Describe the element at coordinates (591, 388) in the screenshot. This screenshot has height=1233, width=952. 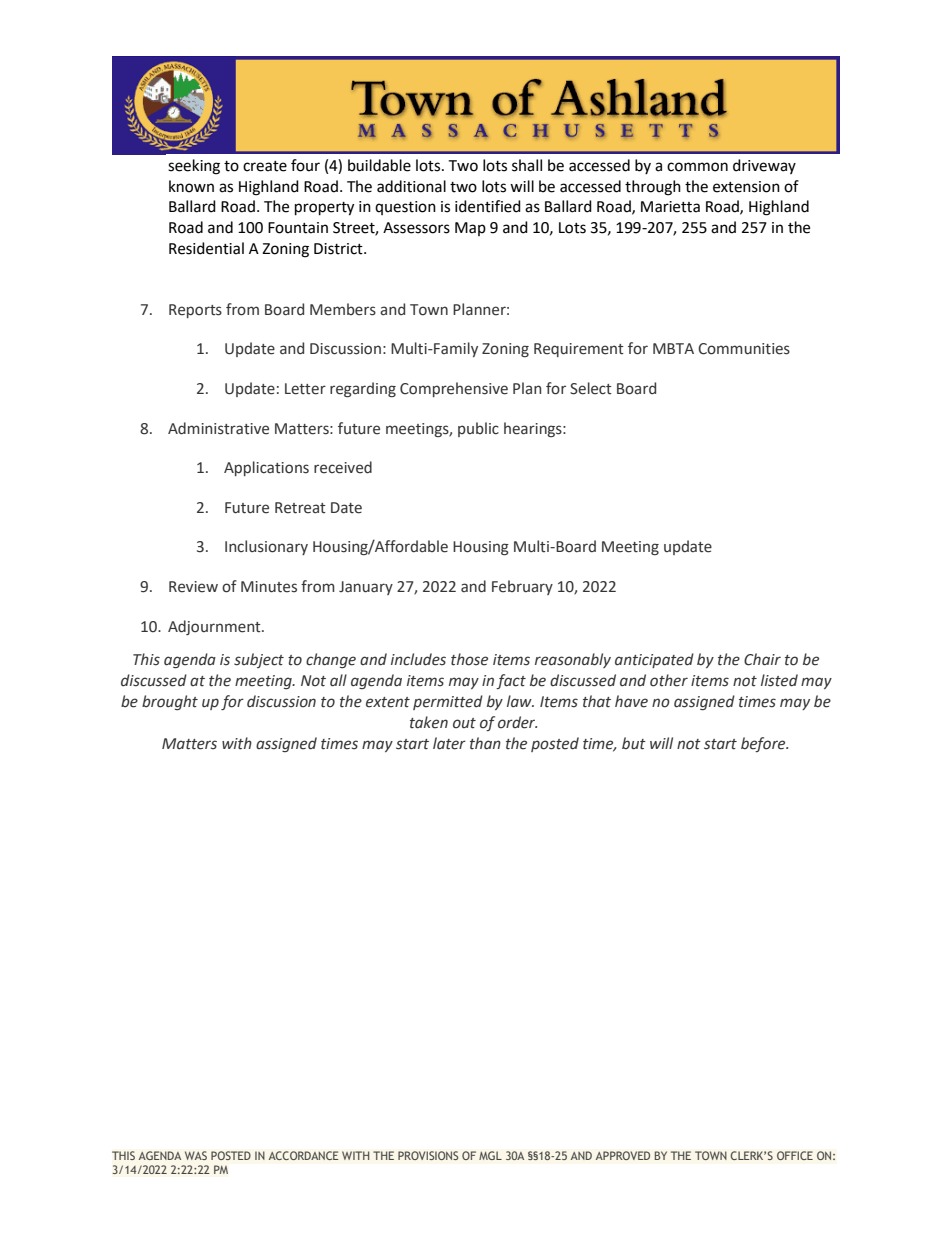
I see `Select` at that location.
